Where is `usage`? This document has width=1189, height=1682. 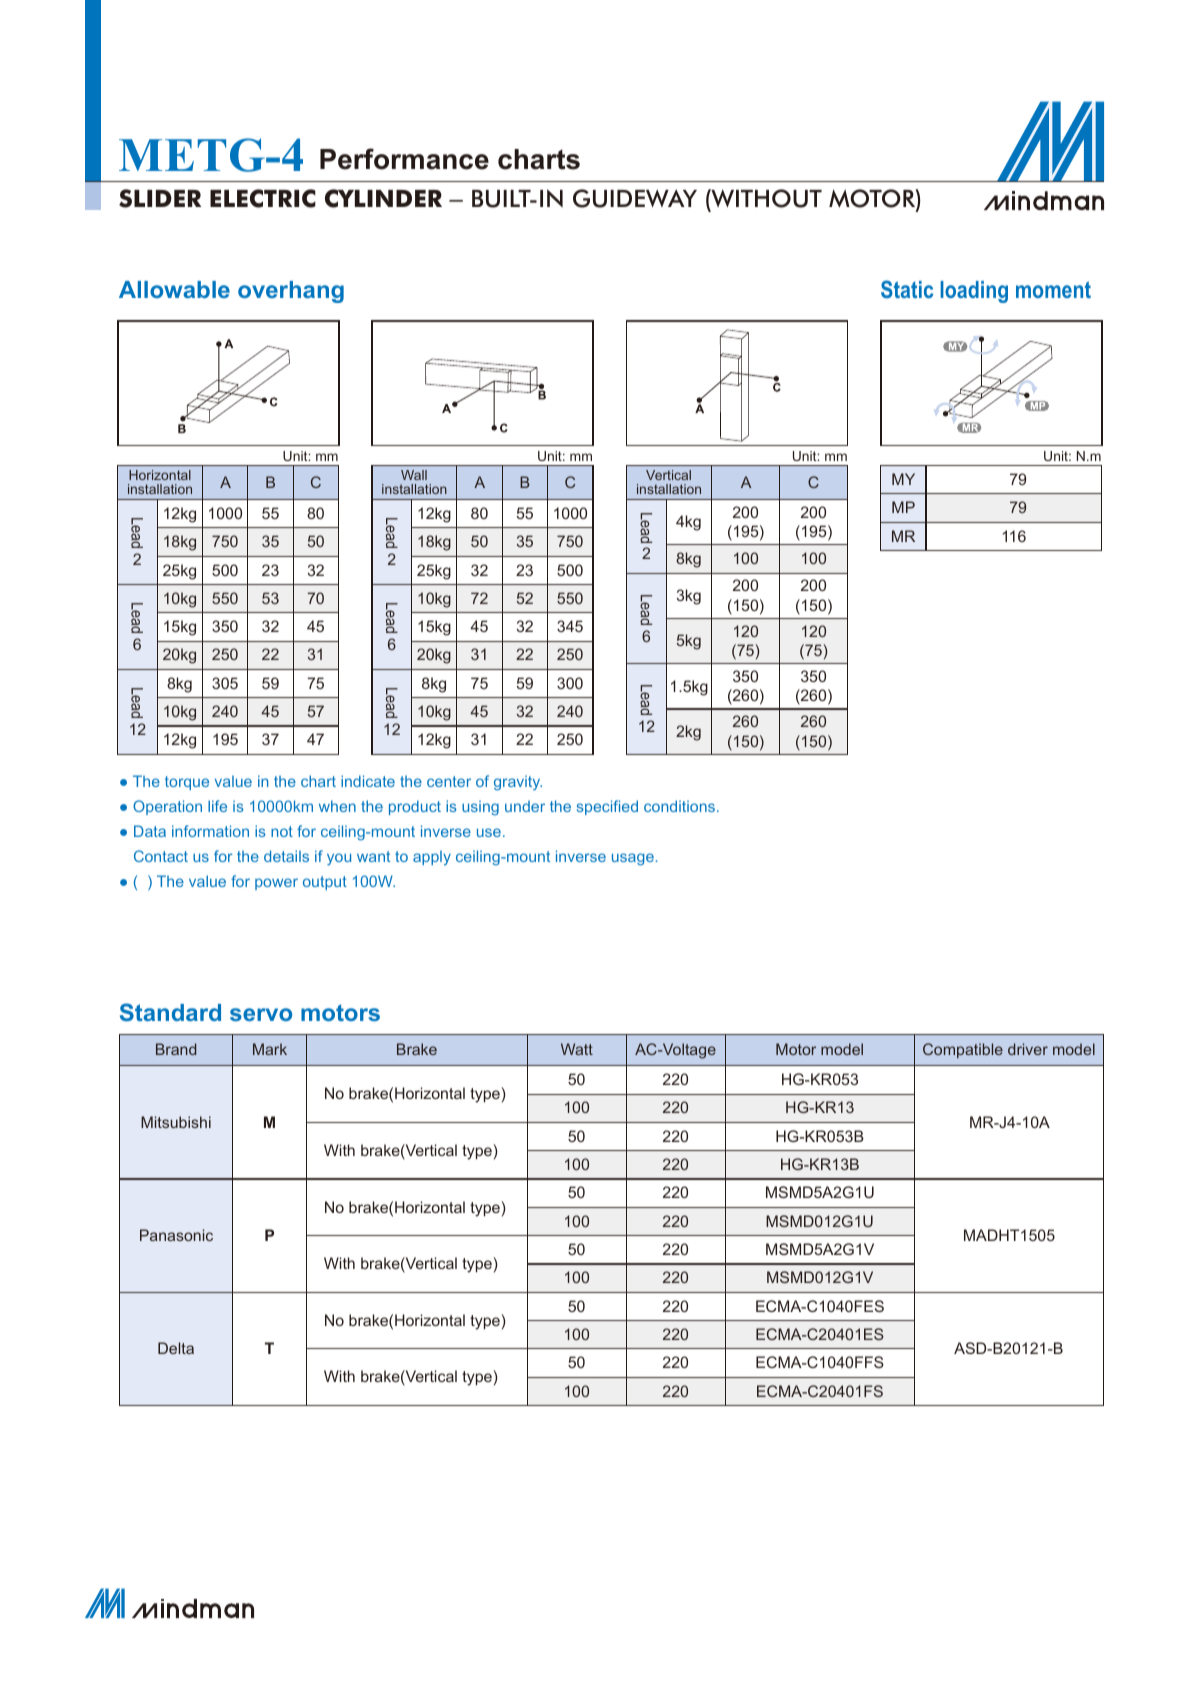 usage is located at coordinates (633, 859).
